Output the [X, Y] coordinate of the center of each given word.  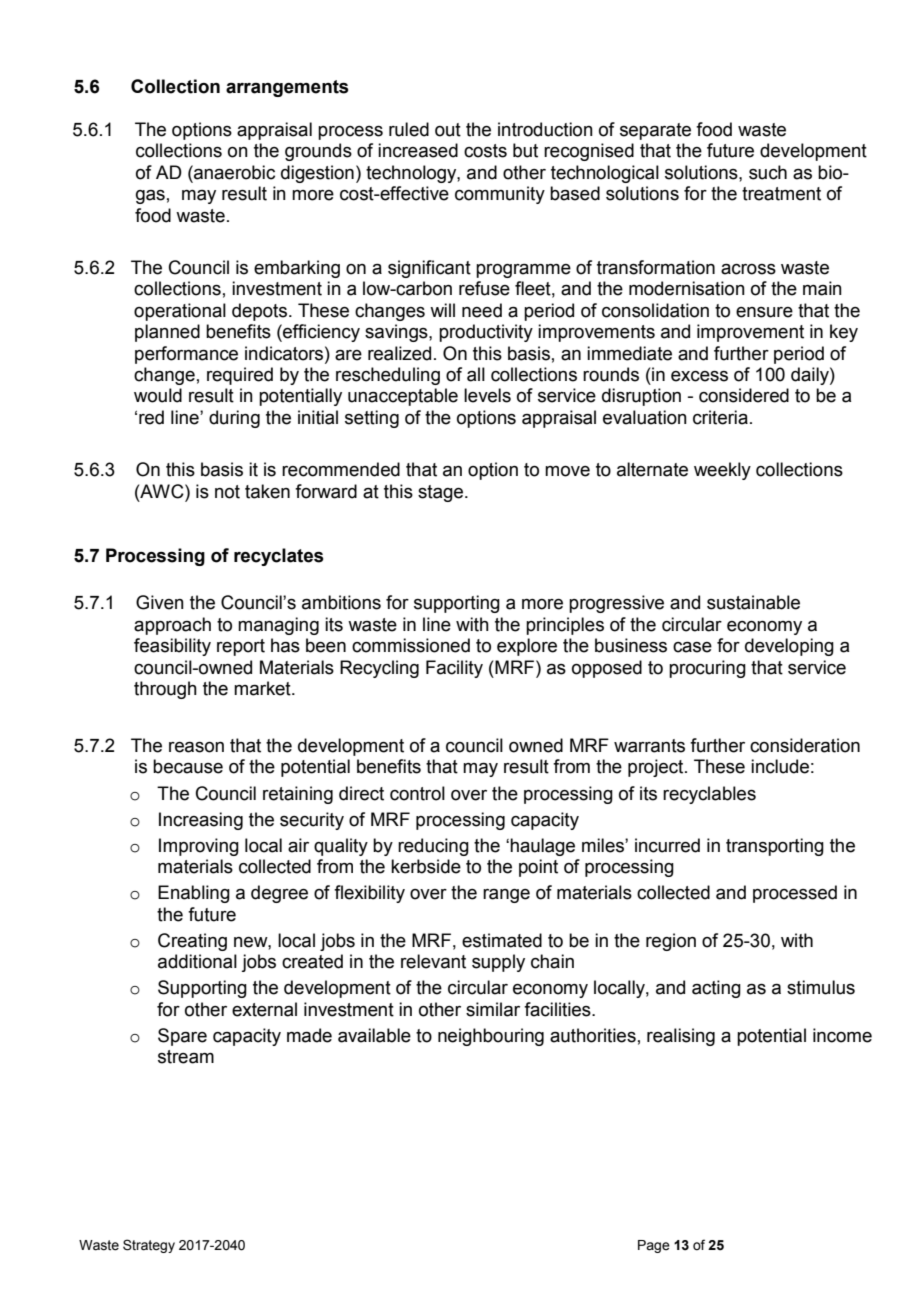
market [263, 688]
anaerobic [233, 172]
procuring [707, 669]
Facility [454, 669]
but [525, 150]
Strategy [149, 1246]
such [768, 172]
